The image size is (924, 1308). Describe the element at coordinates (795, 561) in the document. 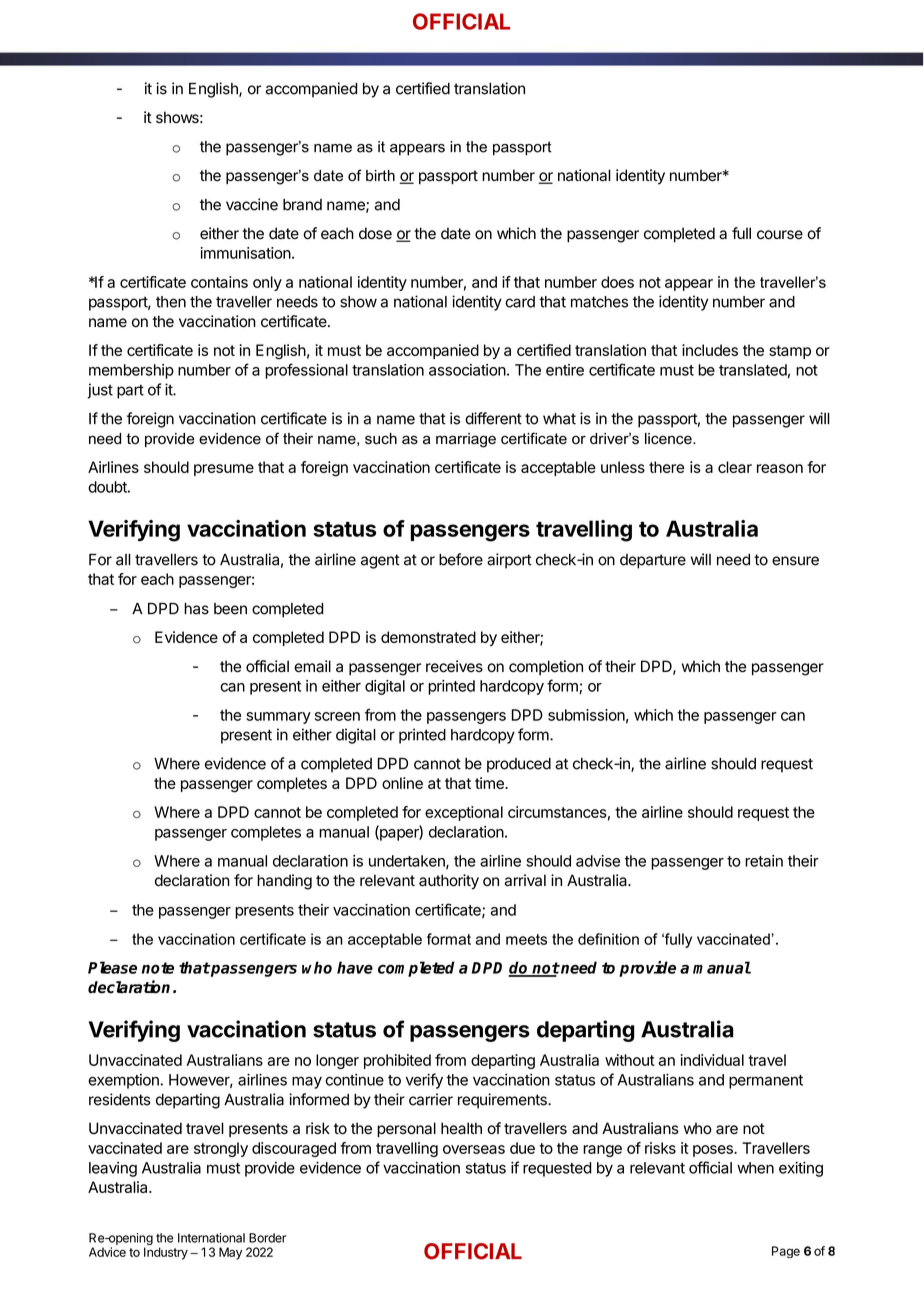

I see `ensure` at that location.
